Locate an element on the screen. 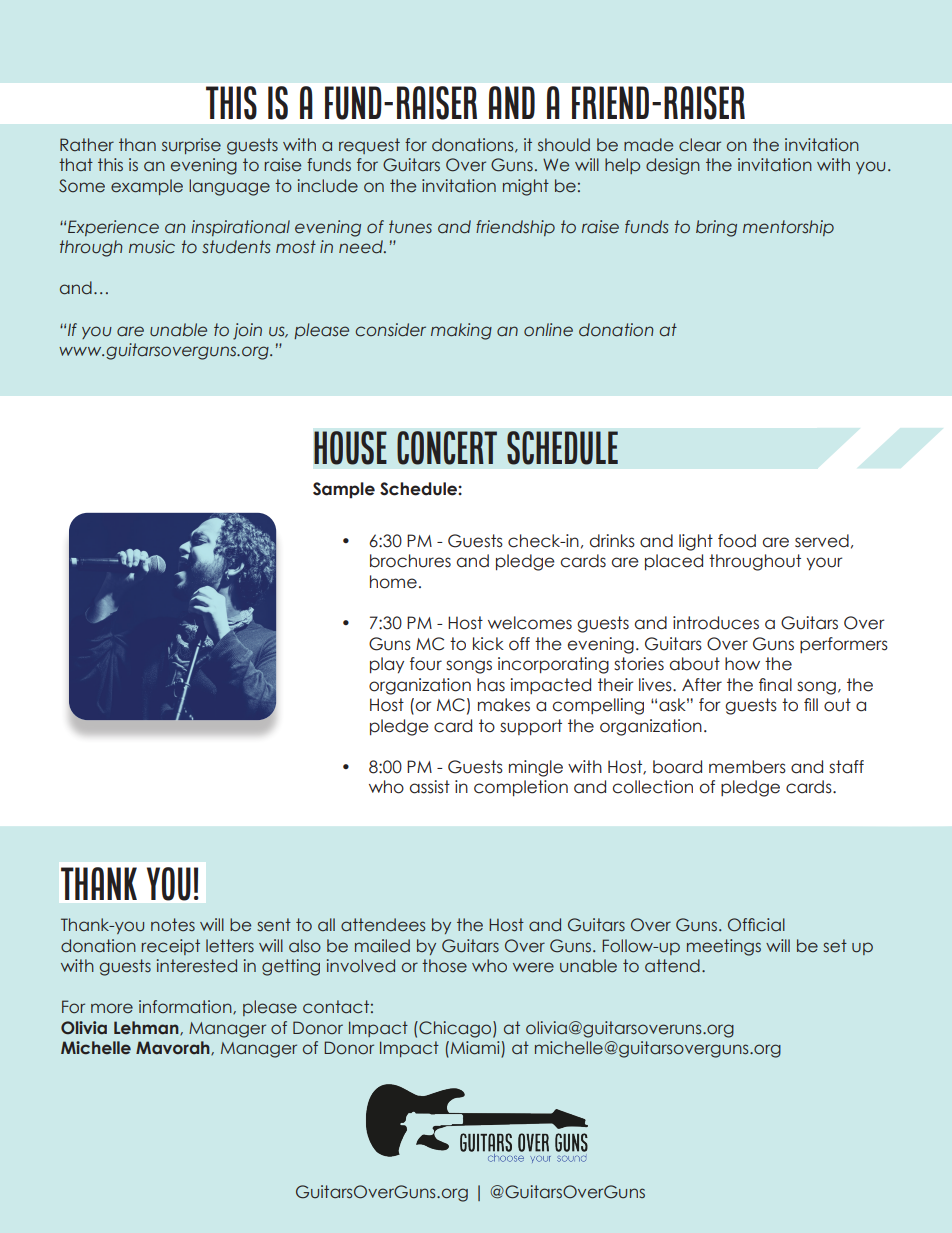  online is located at coordinates (548, 330).
